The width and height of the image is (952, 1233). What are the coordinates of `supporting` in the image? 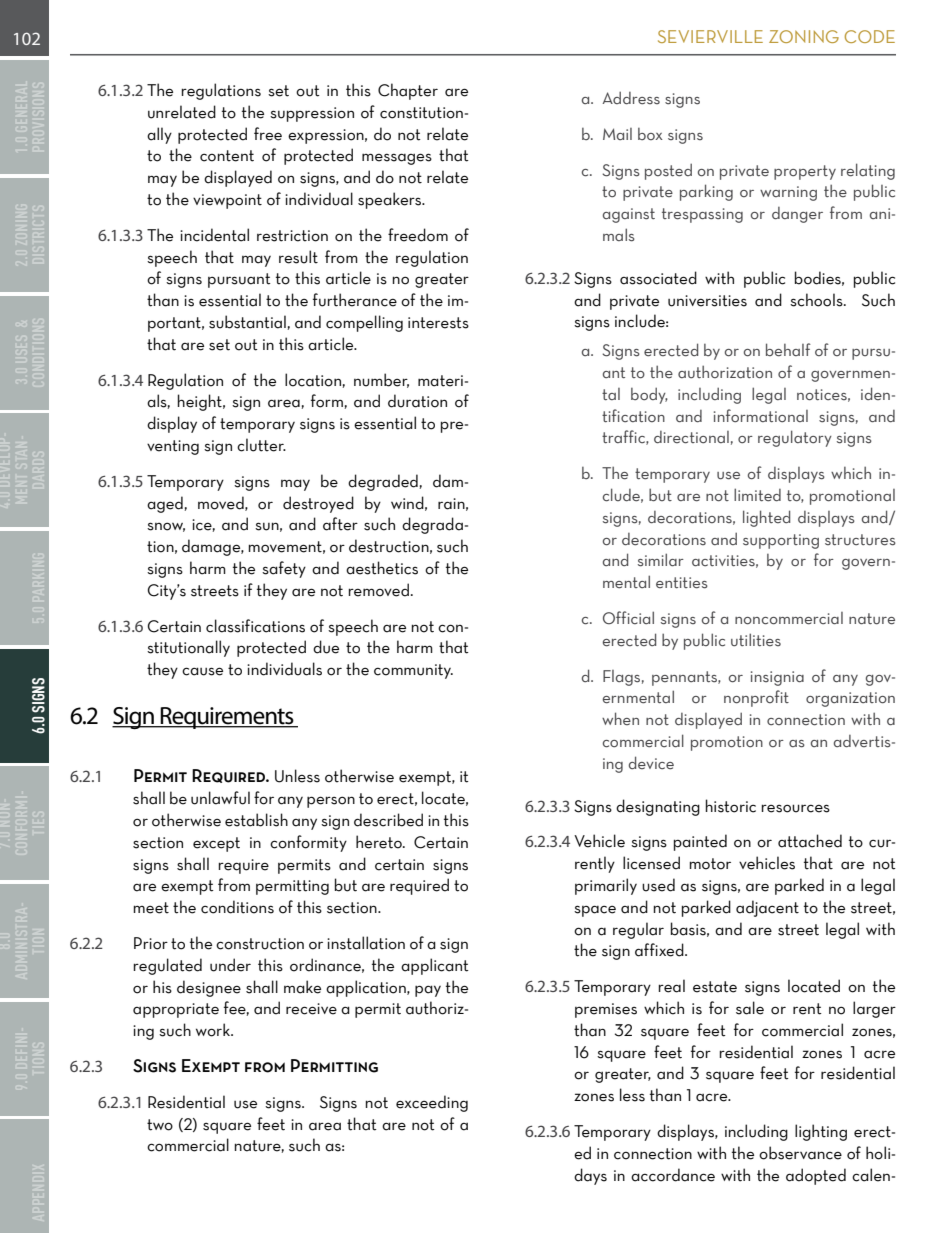 It's located at (781, 541).
